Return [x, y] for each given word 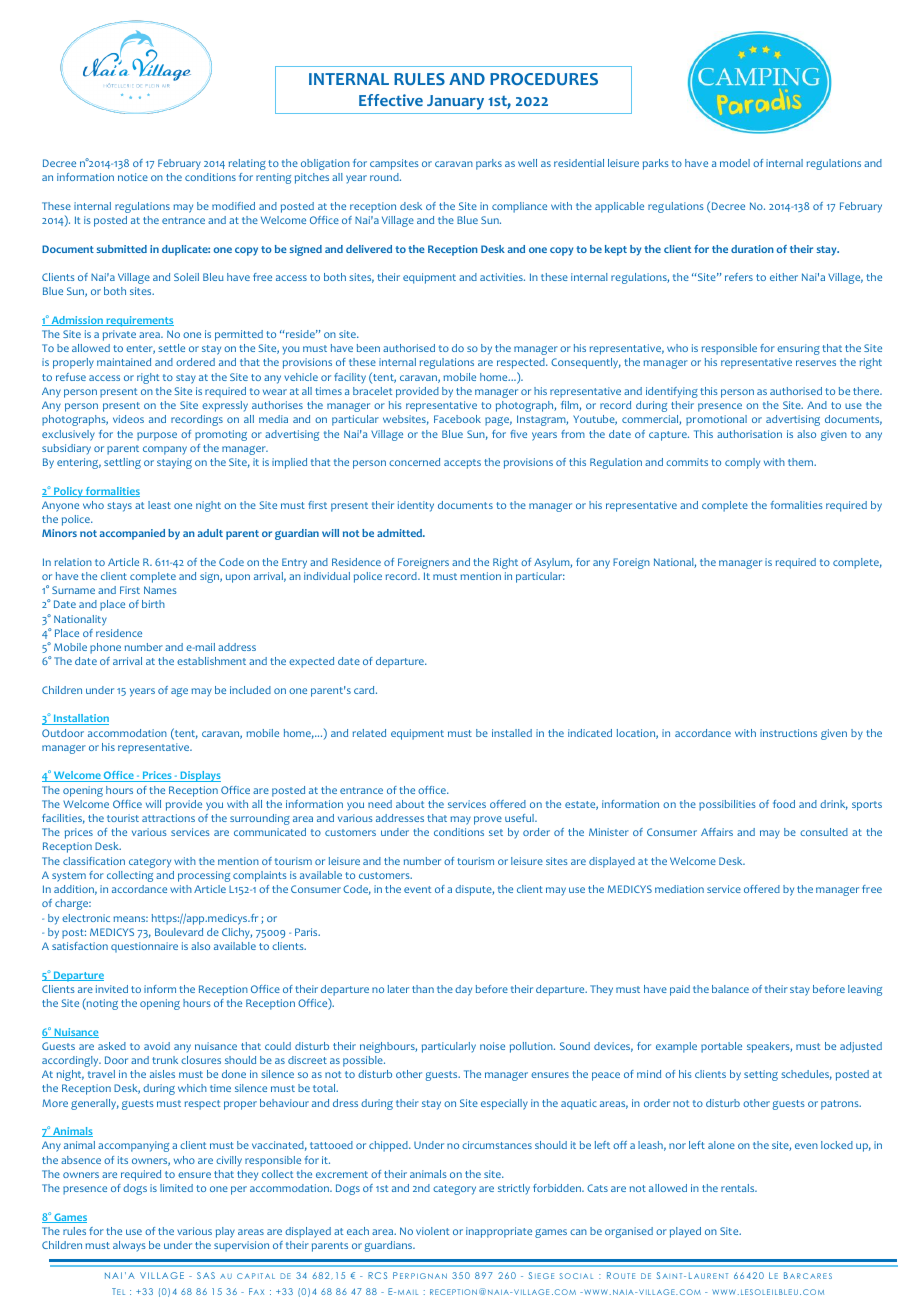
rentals [739, 1188]
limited [176, 1188]
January [455, 102]
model [735, 163]
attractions [168, 818]
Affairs [717, 832]
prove [488, 820]
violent [432, 1231]
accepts [462, 464]
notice [133, 177]
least [159, 505]
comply [742, 463]
